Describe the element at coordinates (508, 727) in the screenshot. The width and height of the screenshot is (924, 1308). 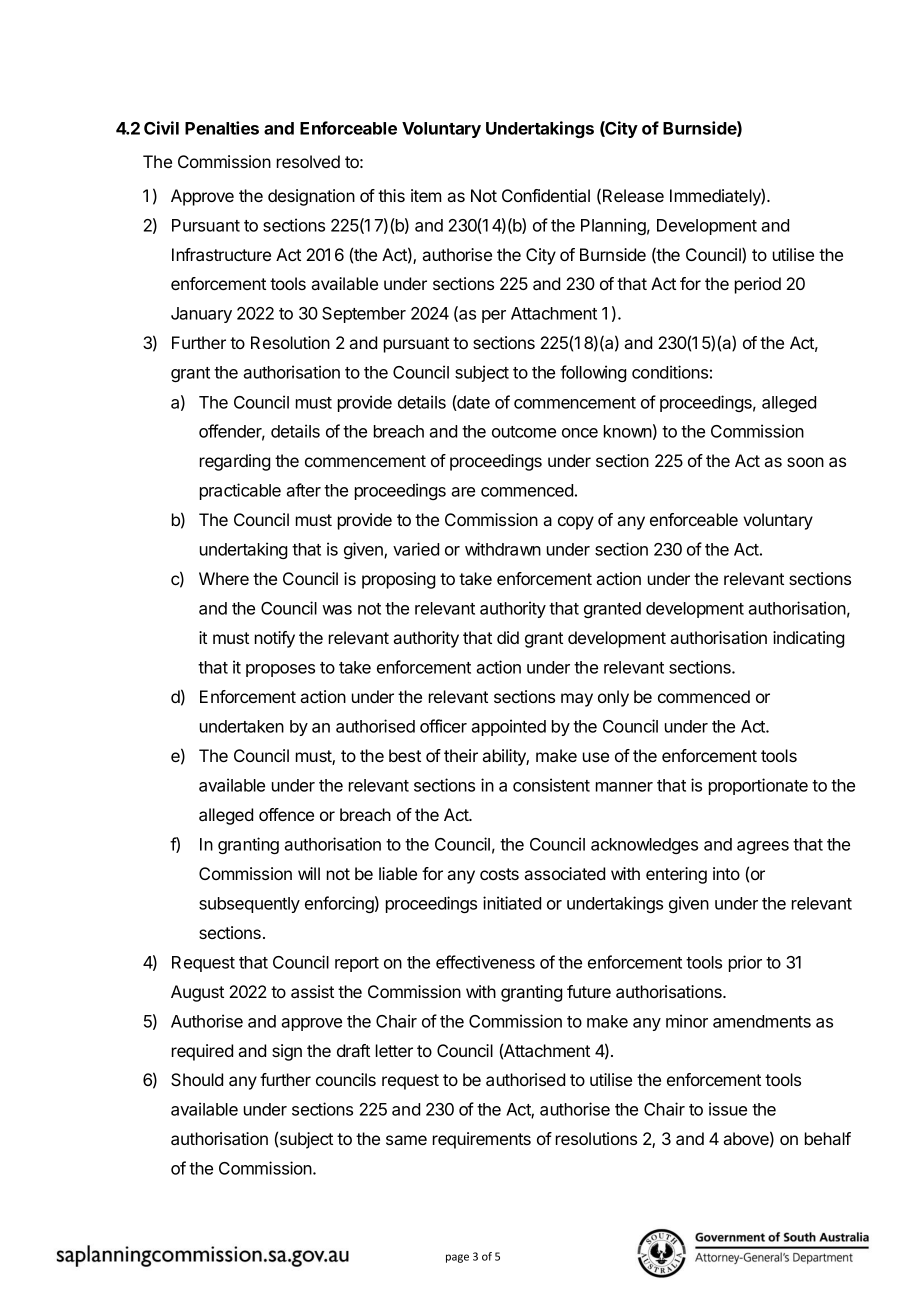
I see `appointed` at that location.
